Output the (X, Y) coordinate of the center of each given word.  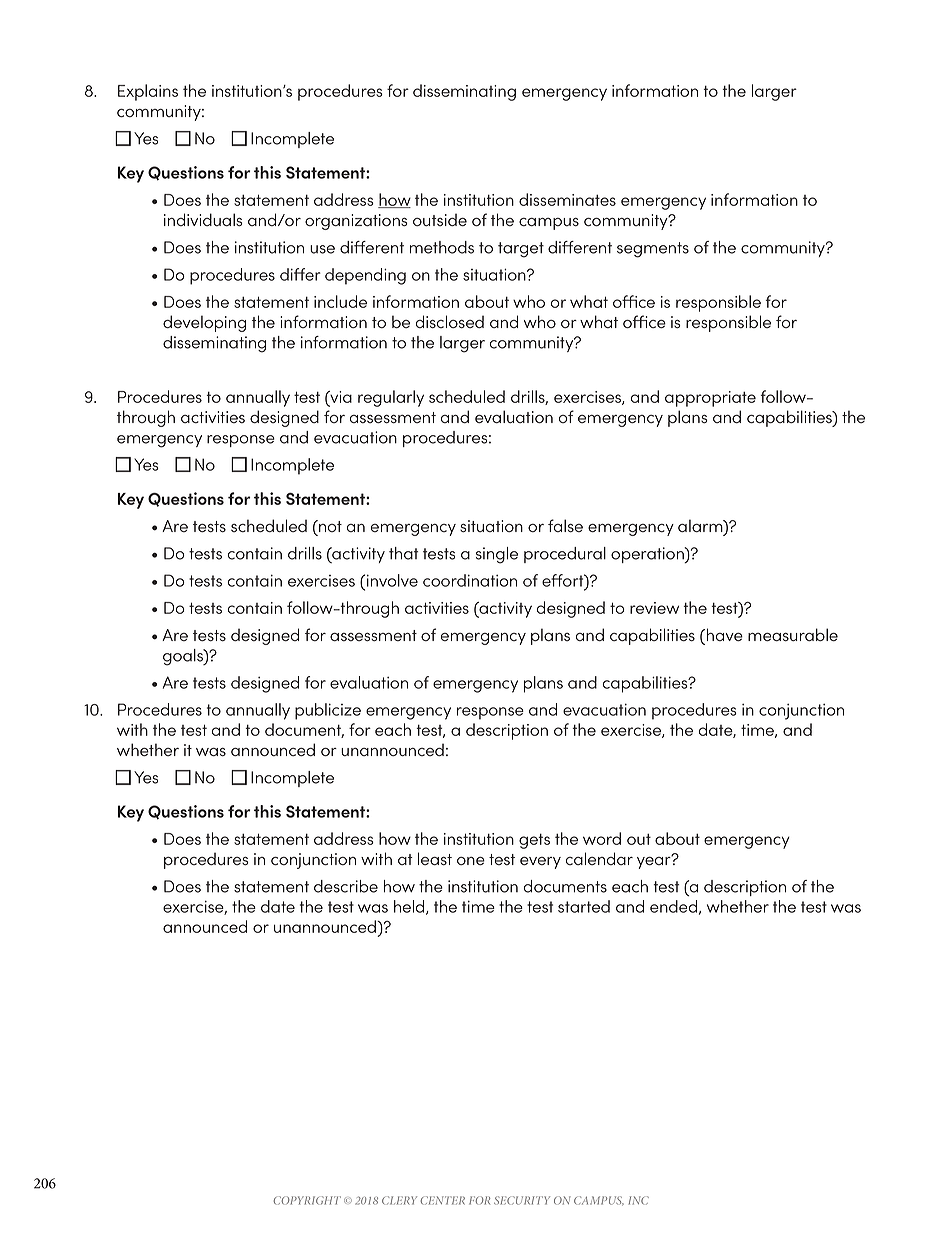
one (471, 861)
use (322, 249)
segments (653, 250)
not (329, 526)
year (655, 862)
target (521, 250)
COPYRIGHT (307, 1200)
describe (346, 886)
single (497, 555)
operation (648, 555)
